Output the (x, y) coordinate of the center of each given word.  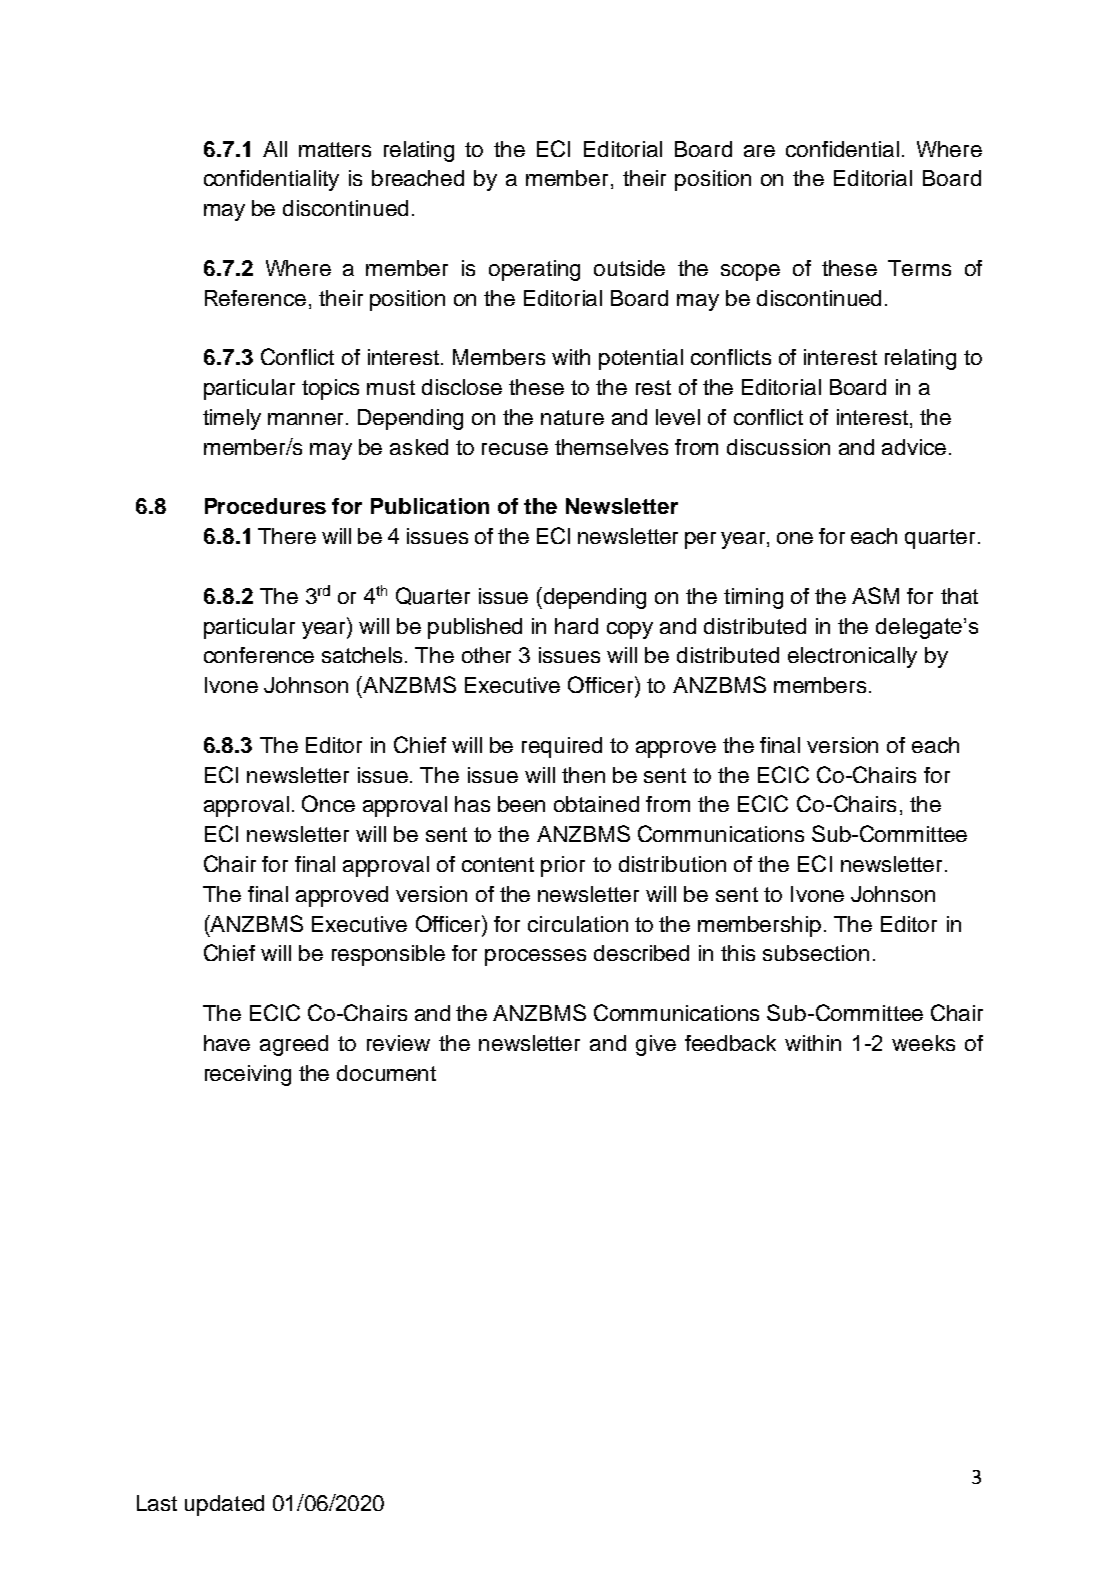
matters (335, 149)
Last (157, 1503)
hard (576, 626)
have (227, 1043)
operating (534, 270)
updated (224, 1505)
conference (259, 655)
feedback (730, 1043)
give (656, 1045)
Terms (919, 268)
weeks (923, 1043)
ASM (875, 595)
